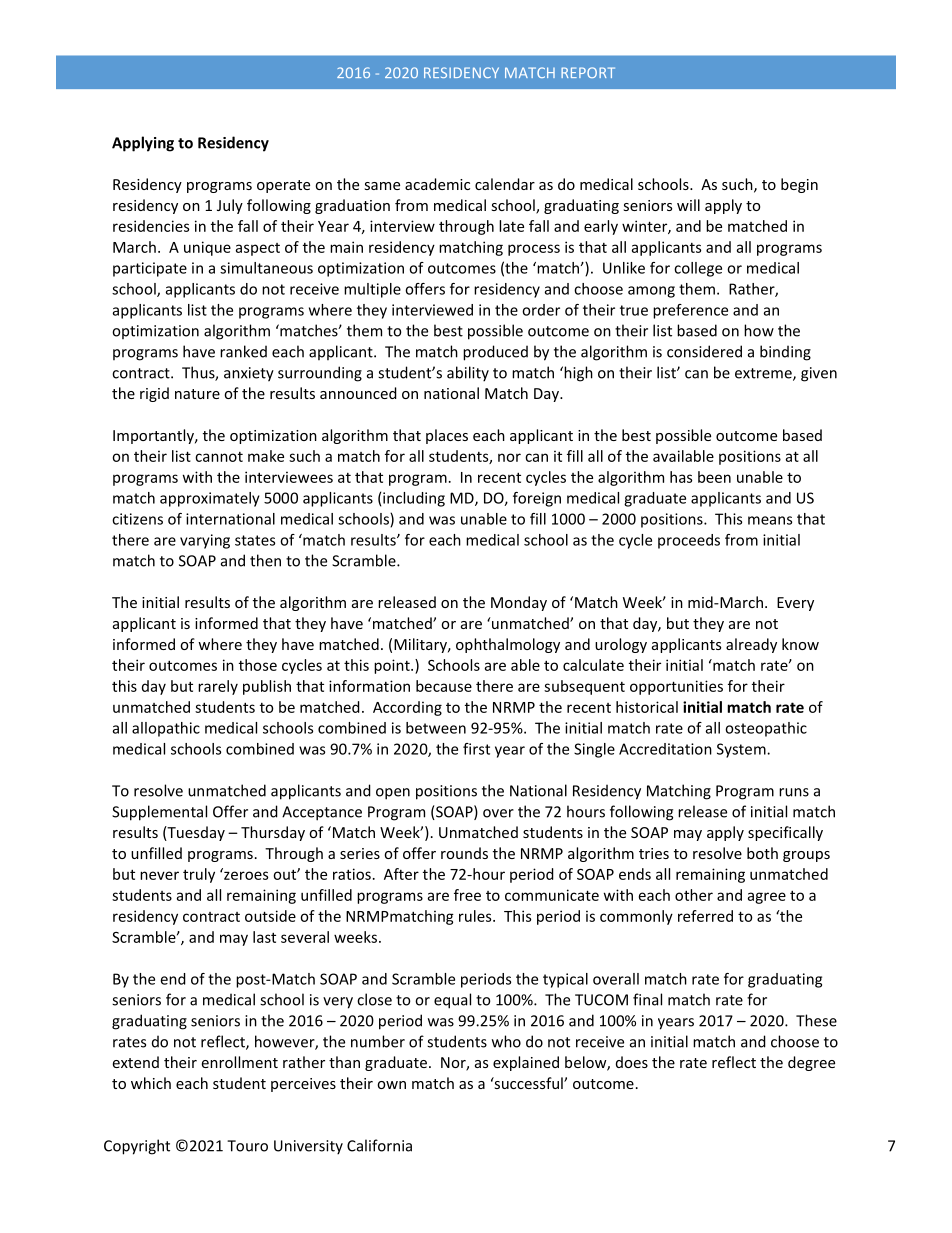 This screenshot has height=1233, width=952. Describe the element at coordinates (437, 184) in the screenshot. I see `academic` at that location.
